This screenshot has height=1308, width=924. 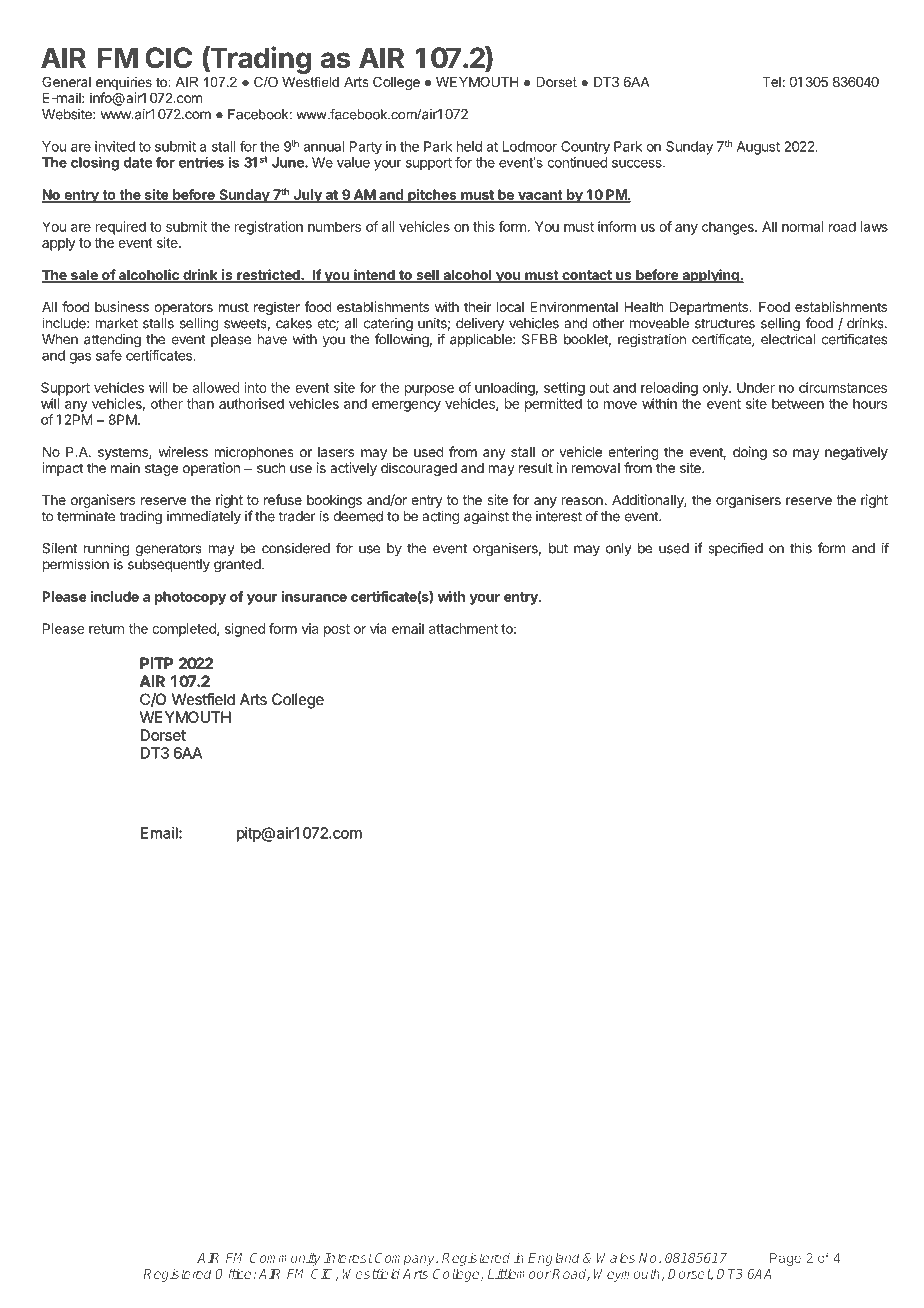 What do you see at coordinates (233, 1273) in the screenshot?
I see `Office` at bounding box center [233, 1273].
